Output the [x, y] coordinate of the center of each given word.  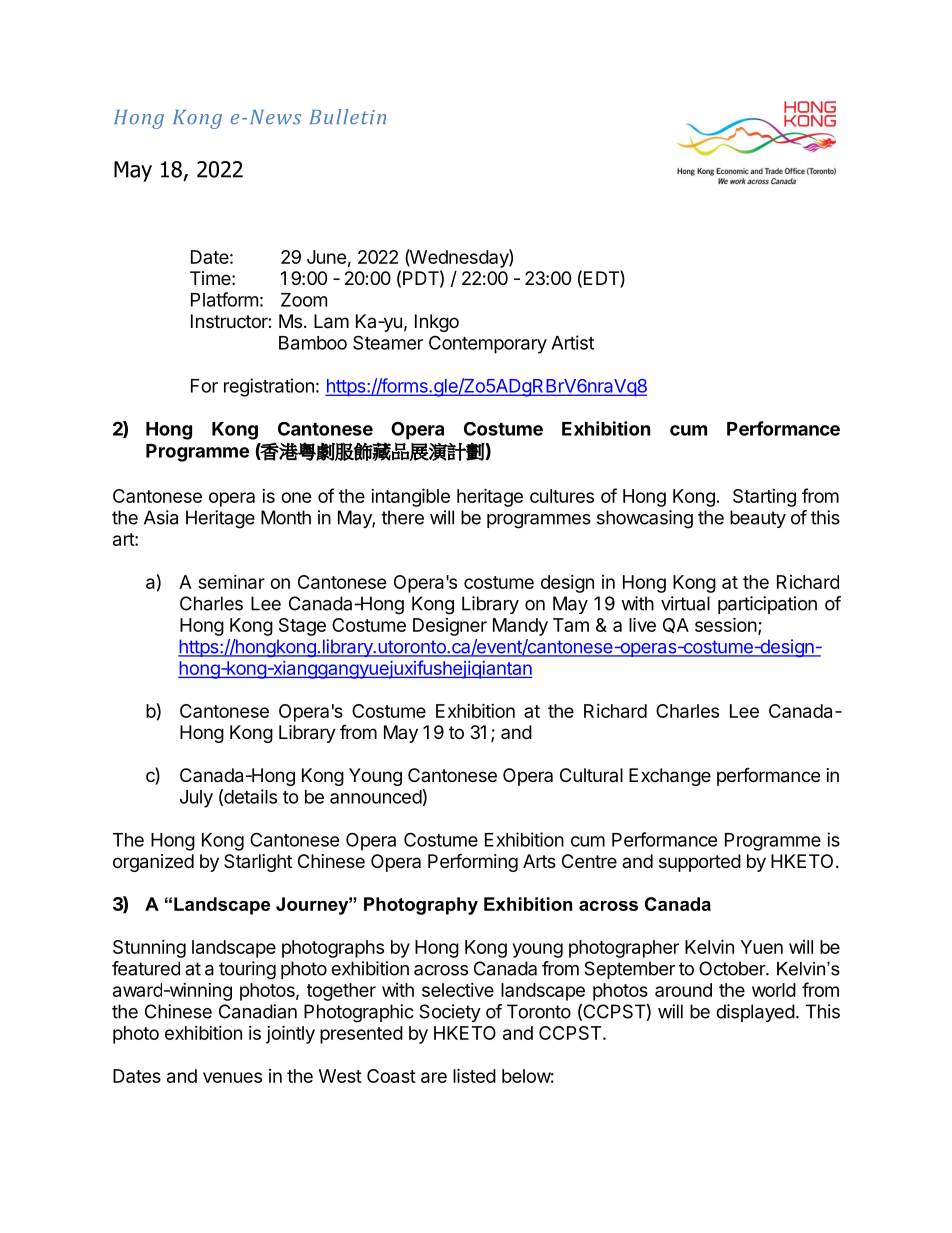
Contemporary [488, 344]
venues [232, 1077]
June [327, 257]
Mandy [520, 627]
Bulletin [347, 116]
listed [474, 1075]
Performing [473, 862]
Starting [764, 498]
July [196, 799]
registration [269, 387]
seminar [231, 582]
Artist [572, 342]
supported [700, 863]
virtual [685, 603]
